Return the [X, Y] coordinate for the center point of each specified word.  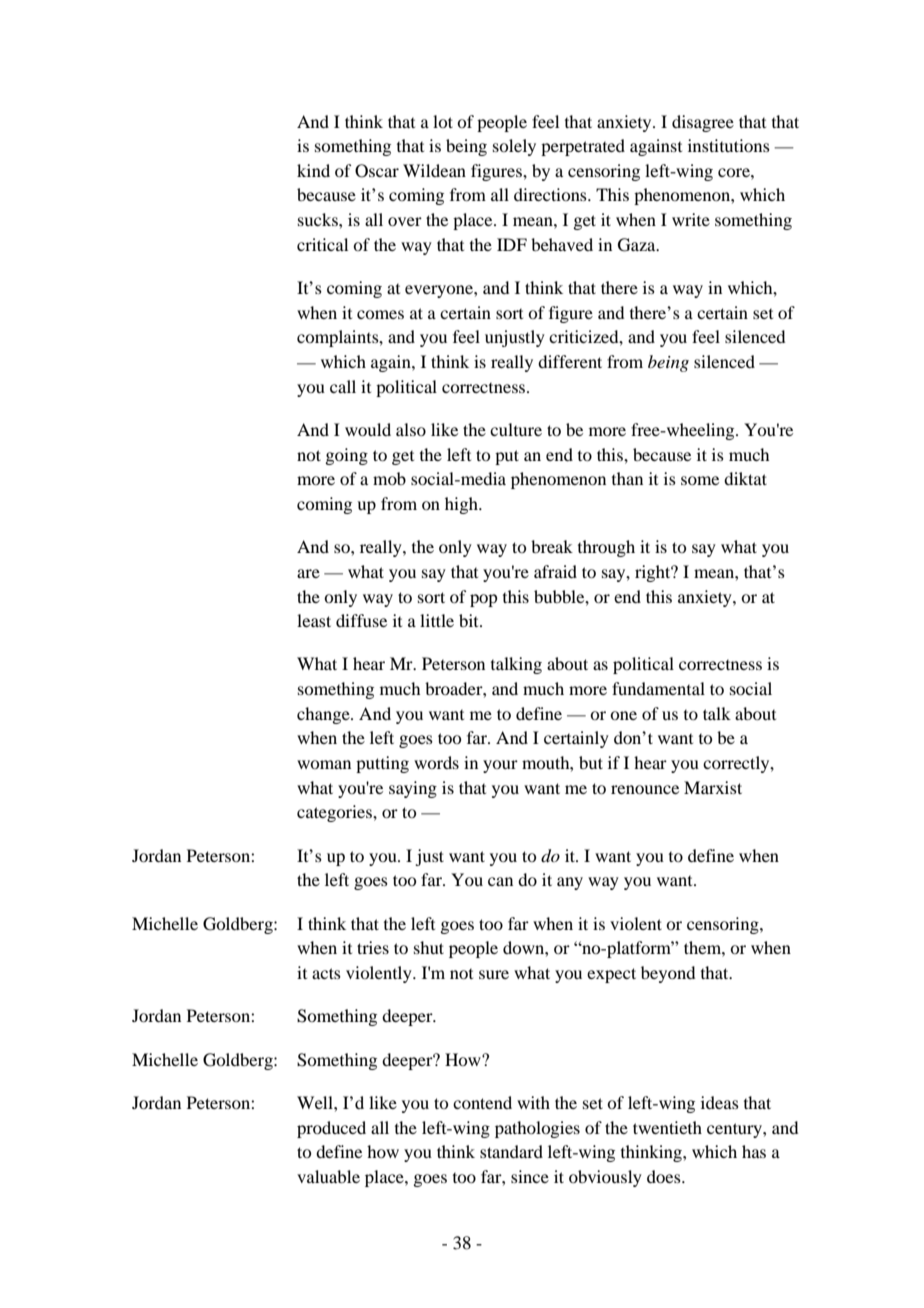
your [500, 766]
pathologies [537, 1129]
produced [331, 1129]
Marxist [713, 787]
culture [516, 429]
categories [335, 813]
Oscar [377, 171]
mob [389, 478]
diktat [745, 478]
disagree [703, 123]
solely [514, 147]
